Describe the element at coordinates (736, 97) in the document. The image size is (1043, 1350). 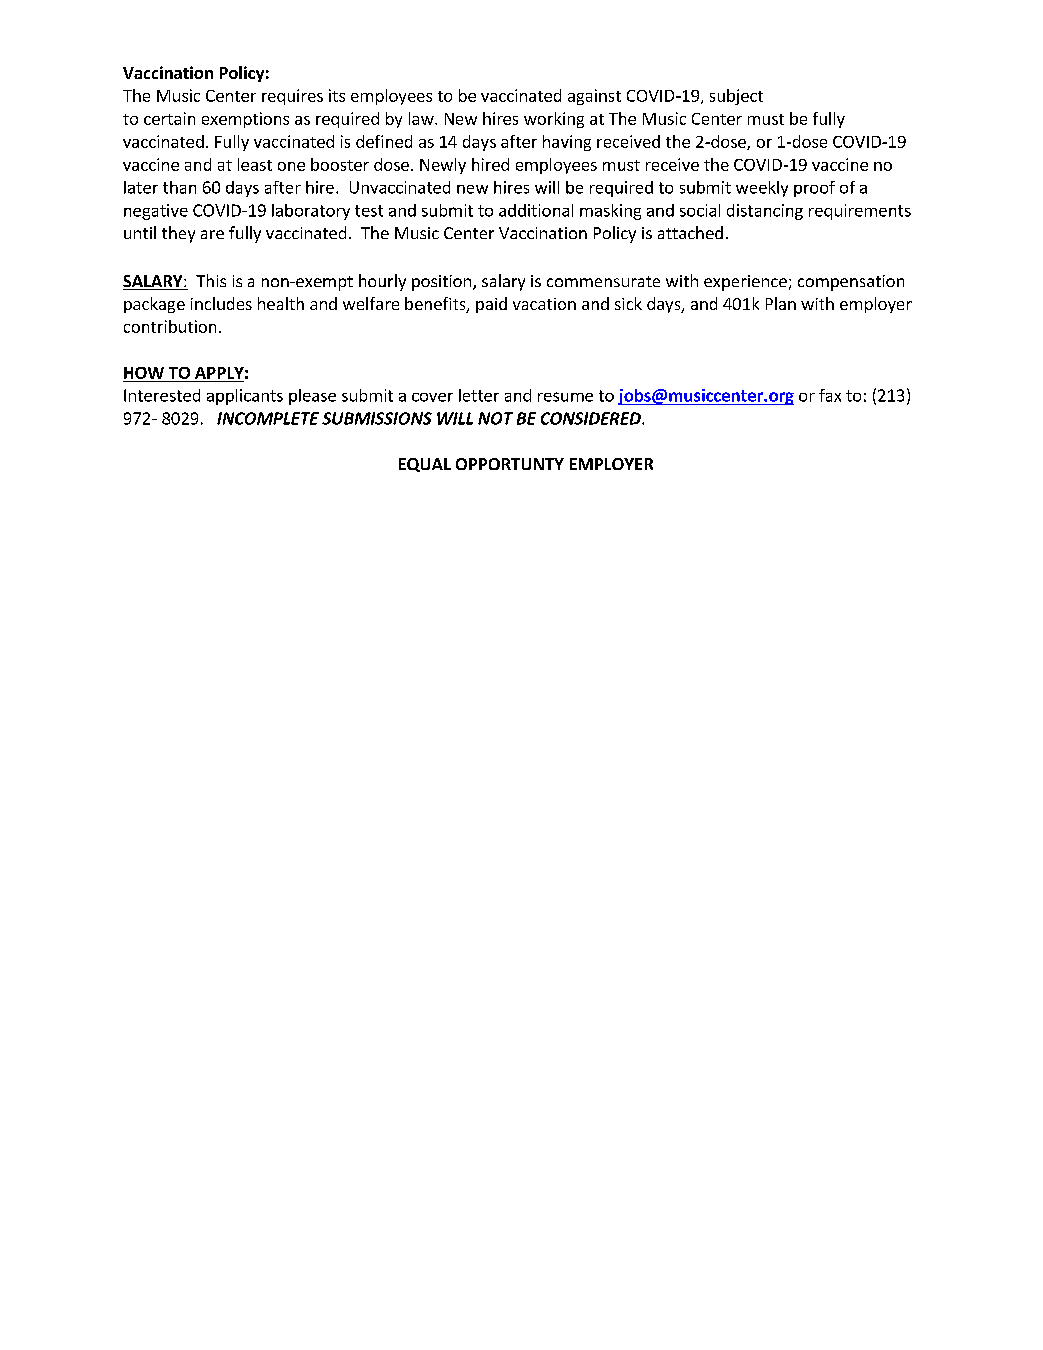
I see `subject` at that location.
